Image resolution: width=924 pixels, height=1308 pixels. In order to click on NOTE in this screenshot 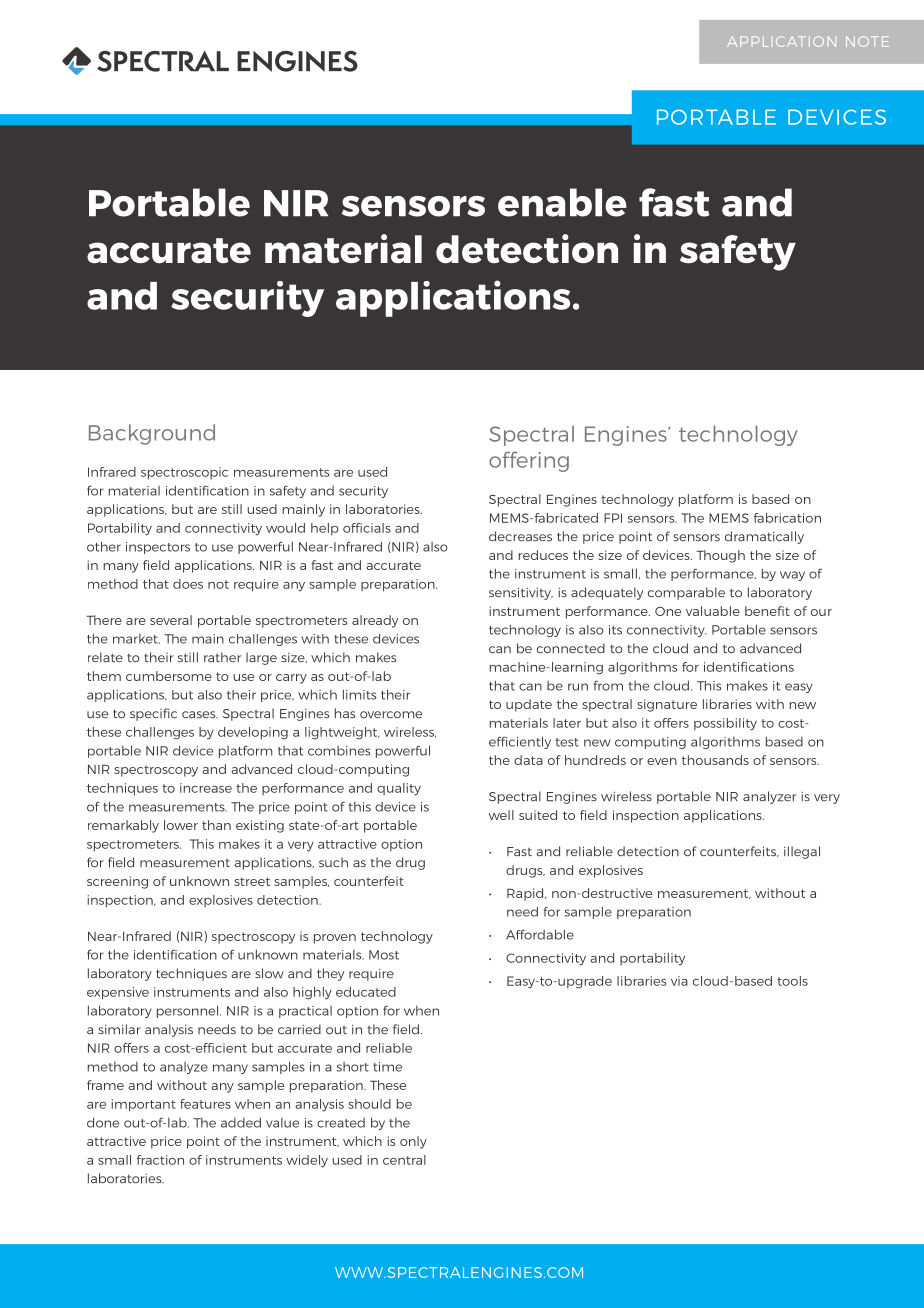, I will do `click(867, 41)`.
